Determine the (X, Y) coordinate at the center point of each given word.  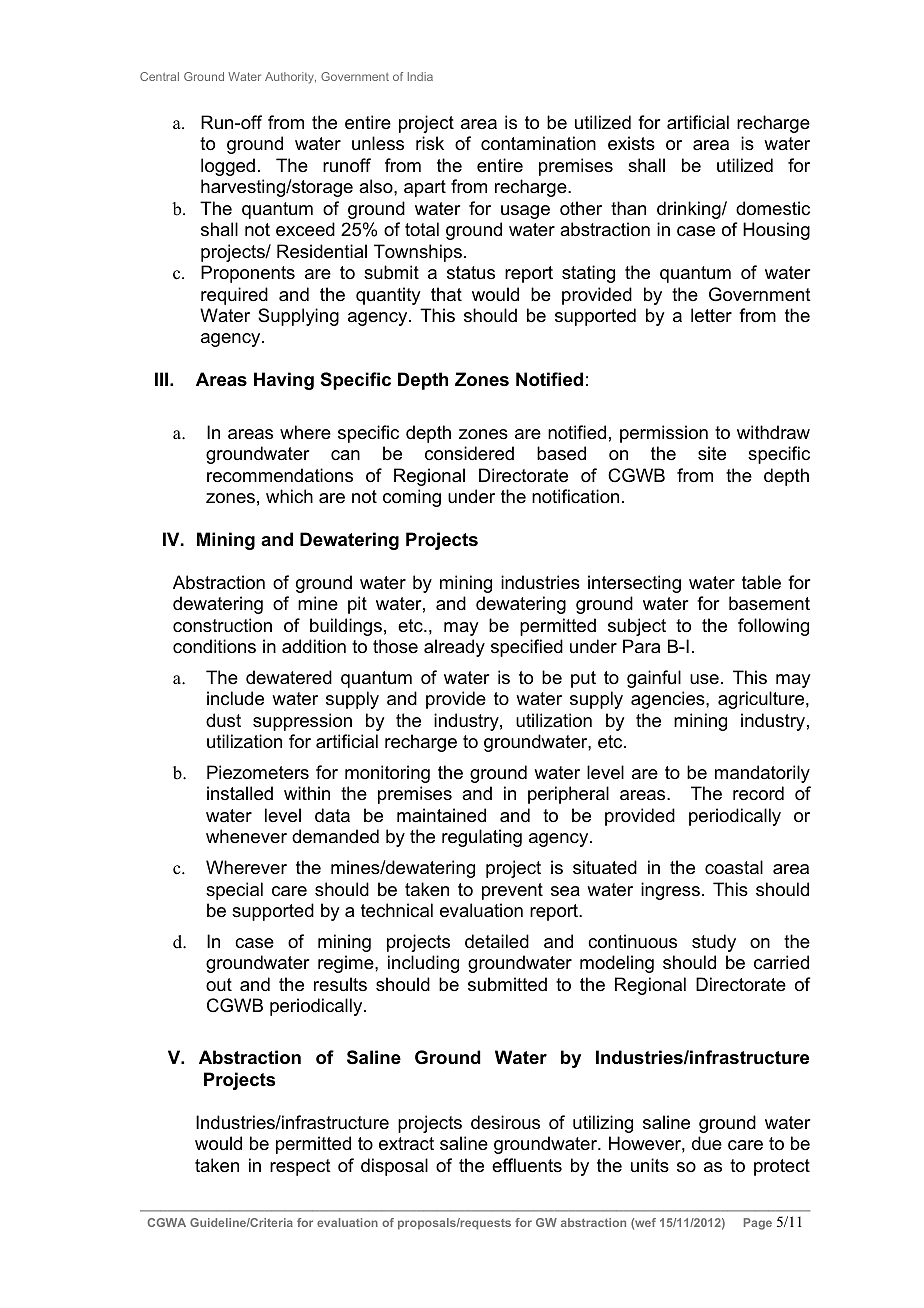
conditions (214, 646)
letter (711, 315)
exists (631, 143)
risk (430, 143)
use (704, 679)
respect (300, 1167)
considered (469, 453)
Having (284, 381)
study (714, 943)
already (454, 648)
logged (228, 167)
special (234, 891)
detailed (497, 941)
